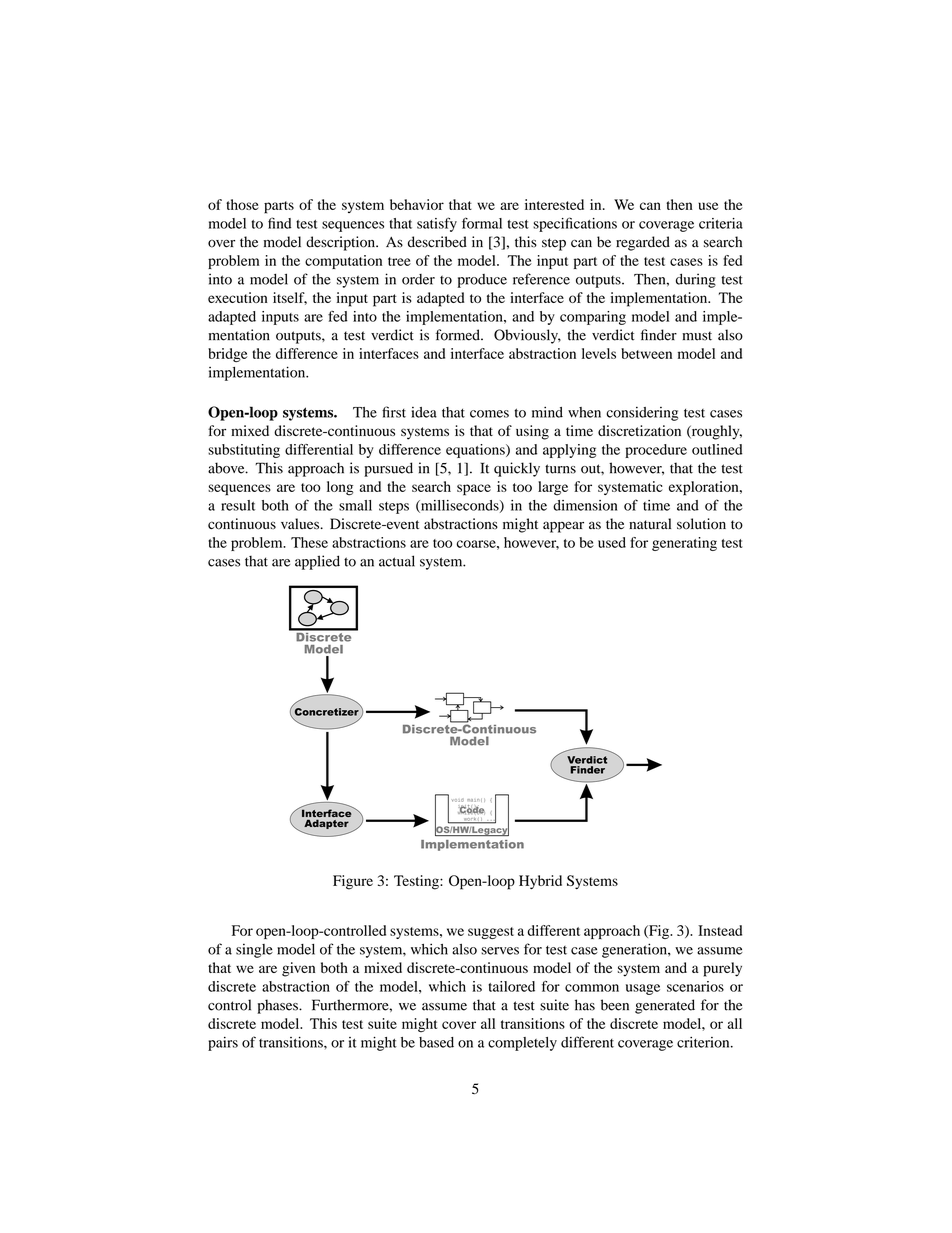 This screenshot has width=952, height=1233. What do you see at coordinates (639, 430) in the screenshot?
I see `discretization` at bounding box center [639, 430].
